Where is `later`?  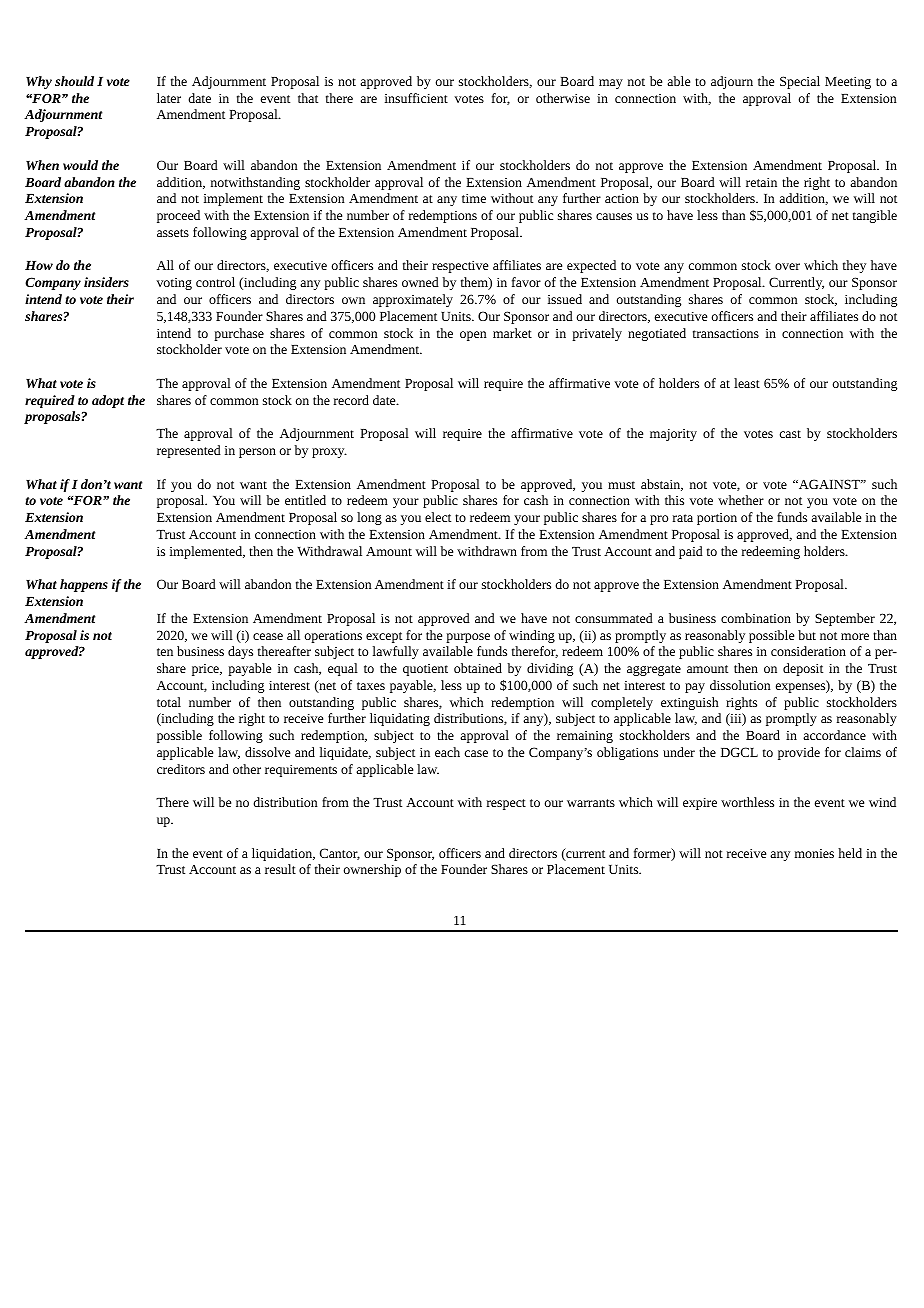 later is located at coordinates (169, 98).
